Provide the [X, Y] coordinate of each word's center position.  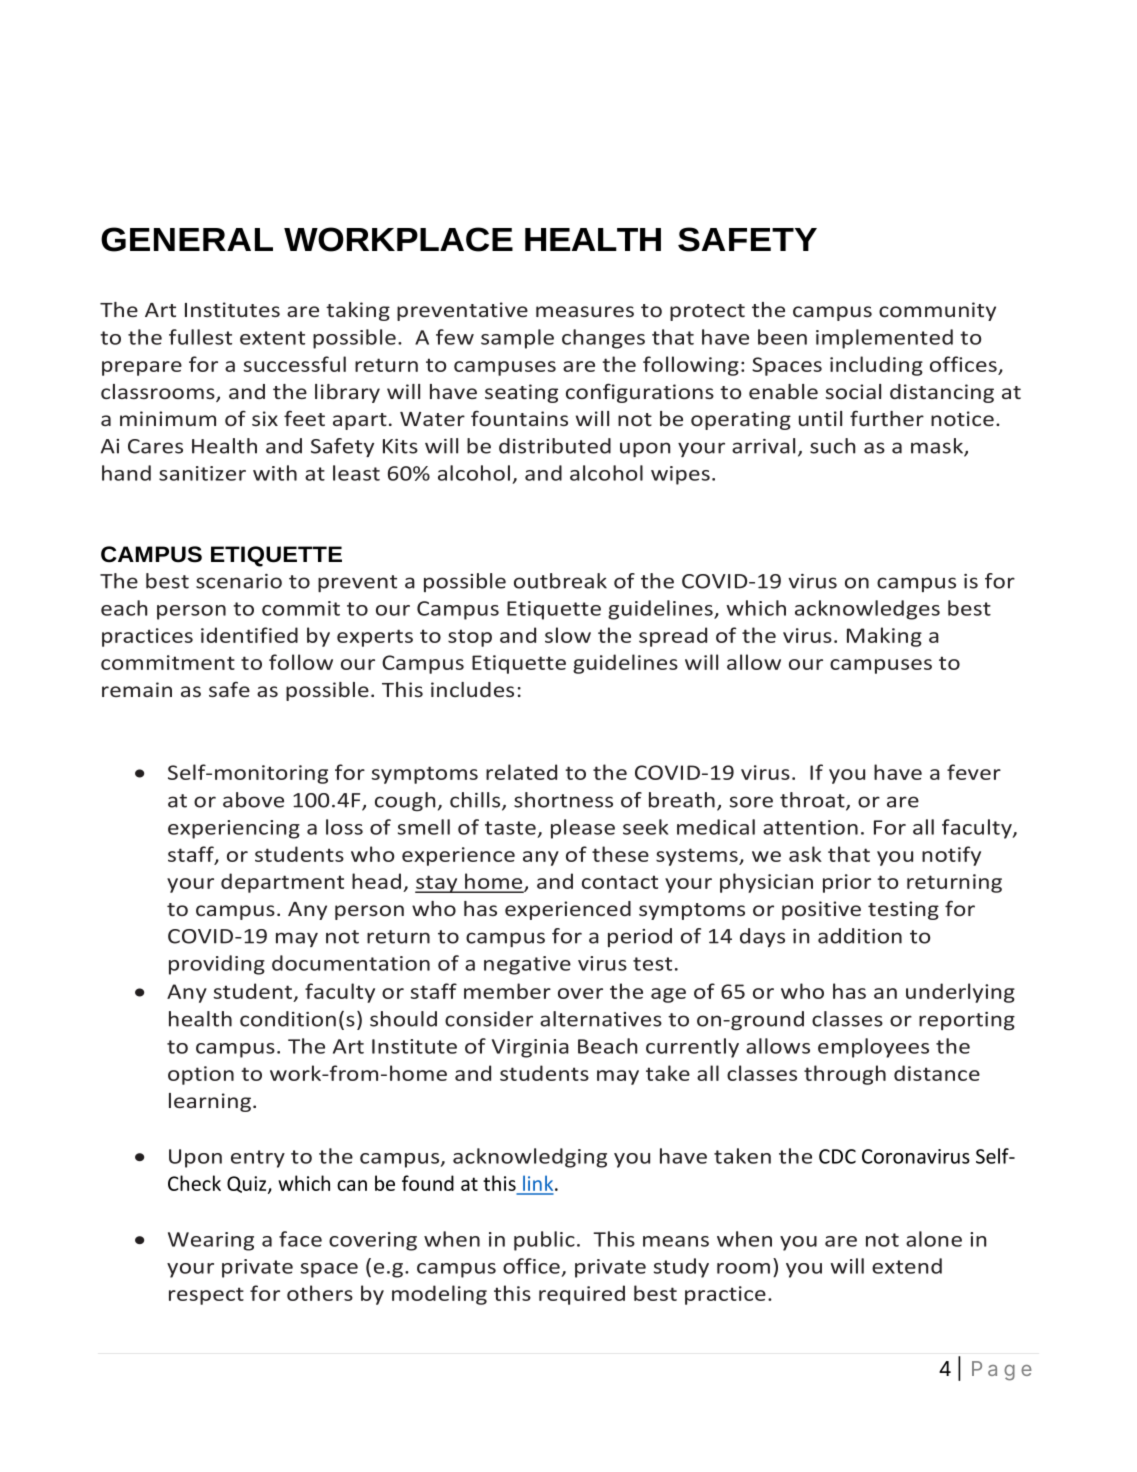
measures [585, 311]
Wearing [211, 1241]
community [937, 311]
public [544, 1241]
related [521, 772]
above [253, 800]
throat [813, 801]
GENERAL [185, 239]
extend [907, 1266]
